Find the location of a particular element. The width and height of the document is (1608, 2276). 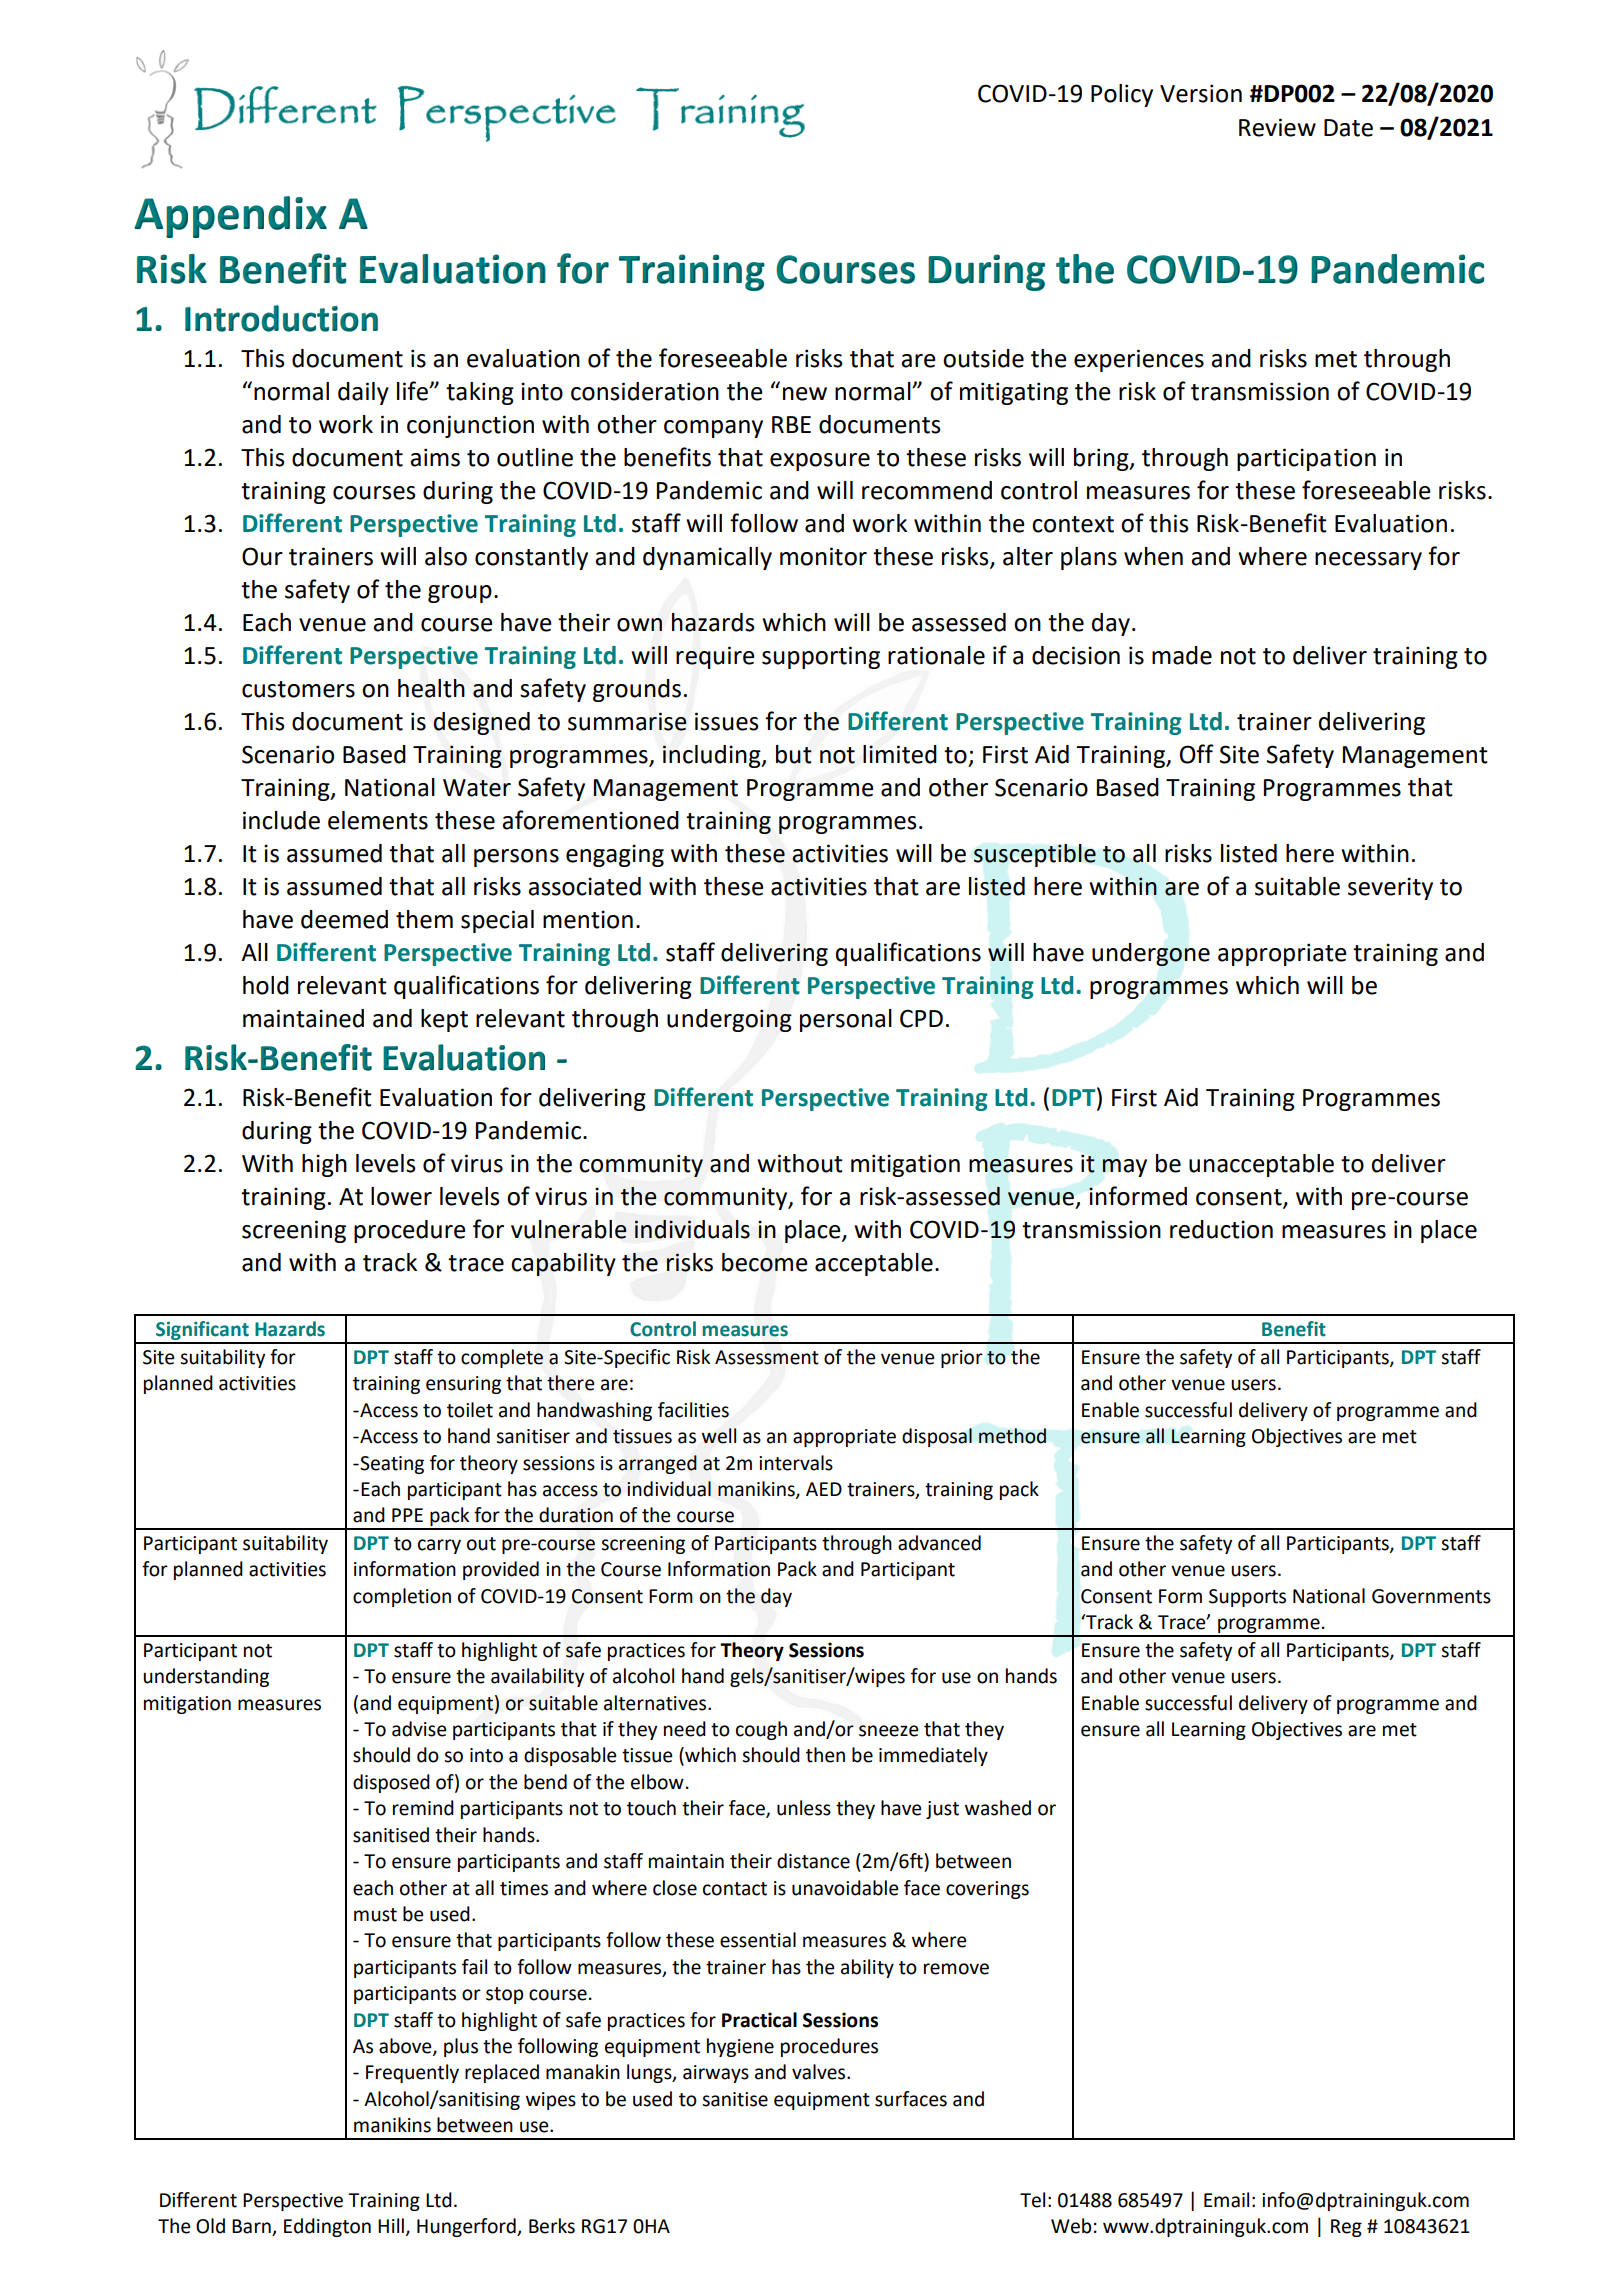

Review is located at coordinates (1277, 127).
